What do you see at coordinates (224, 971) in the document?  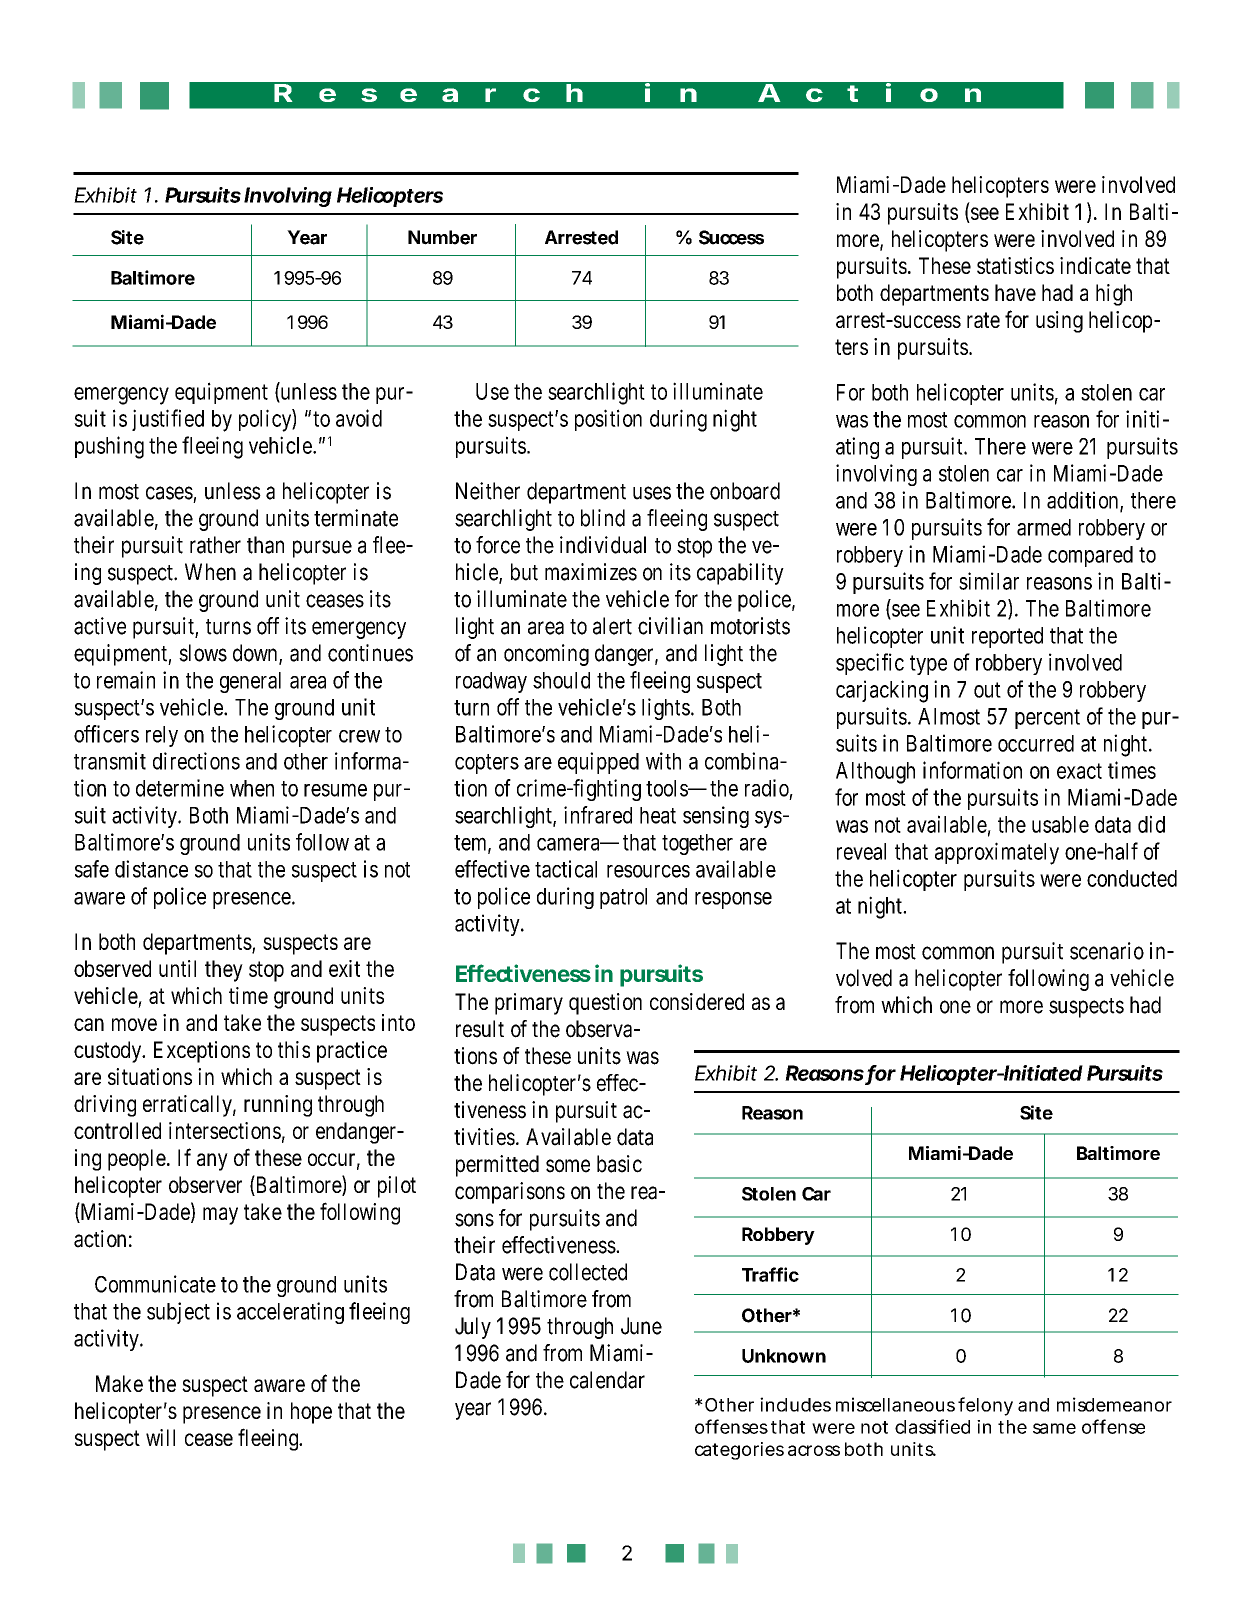 I see `they` at bounding box center [224, 971].
